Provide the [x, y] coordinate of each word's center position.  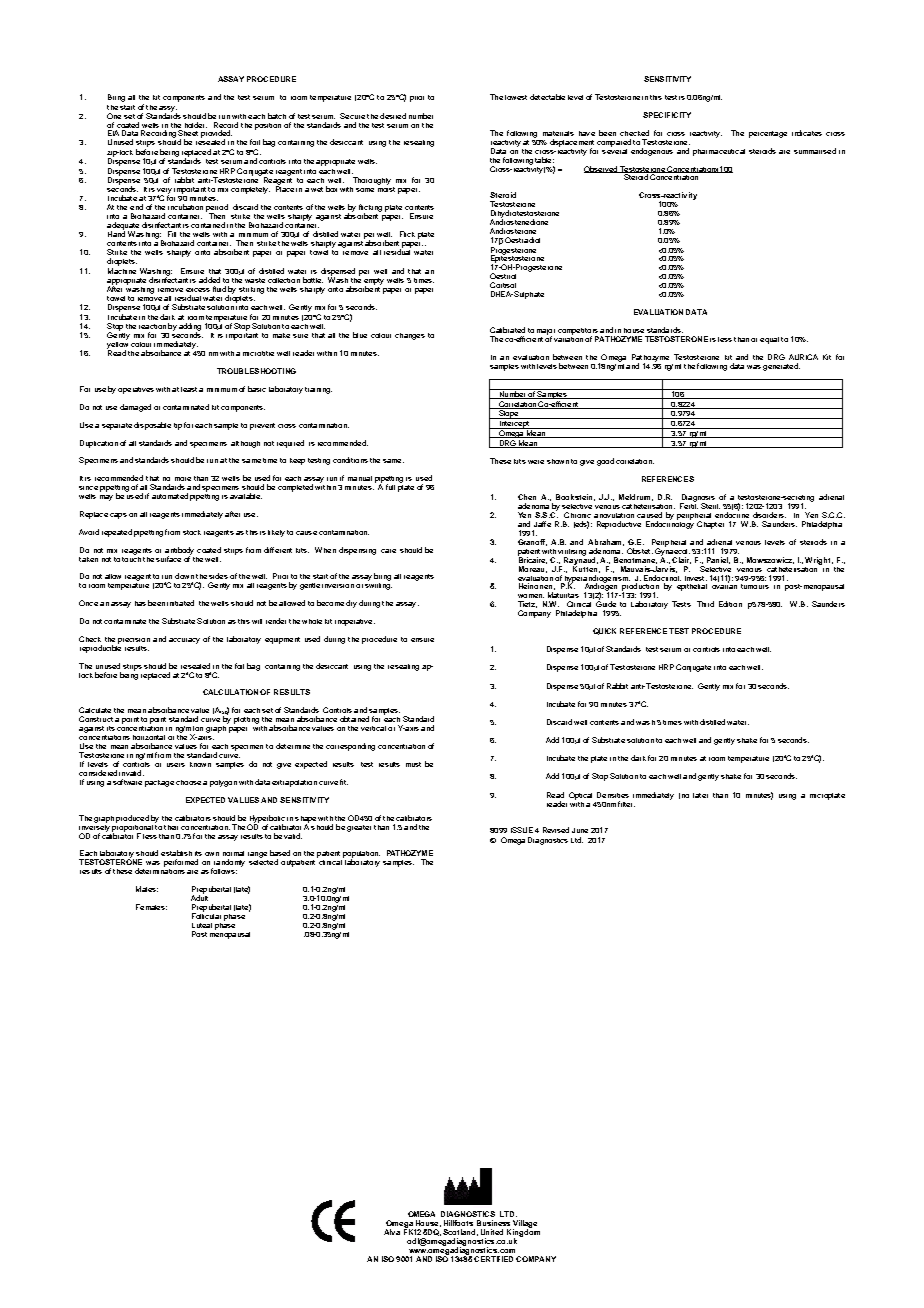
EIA [113, 133]
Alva [392, 1232]
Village [525, 1225]
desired [393, 116]
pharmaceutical [719, 152]
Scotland [460, 1232]
